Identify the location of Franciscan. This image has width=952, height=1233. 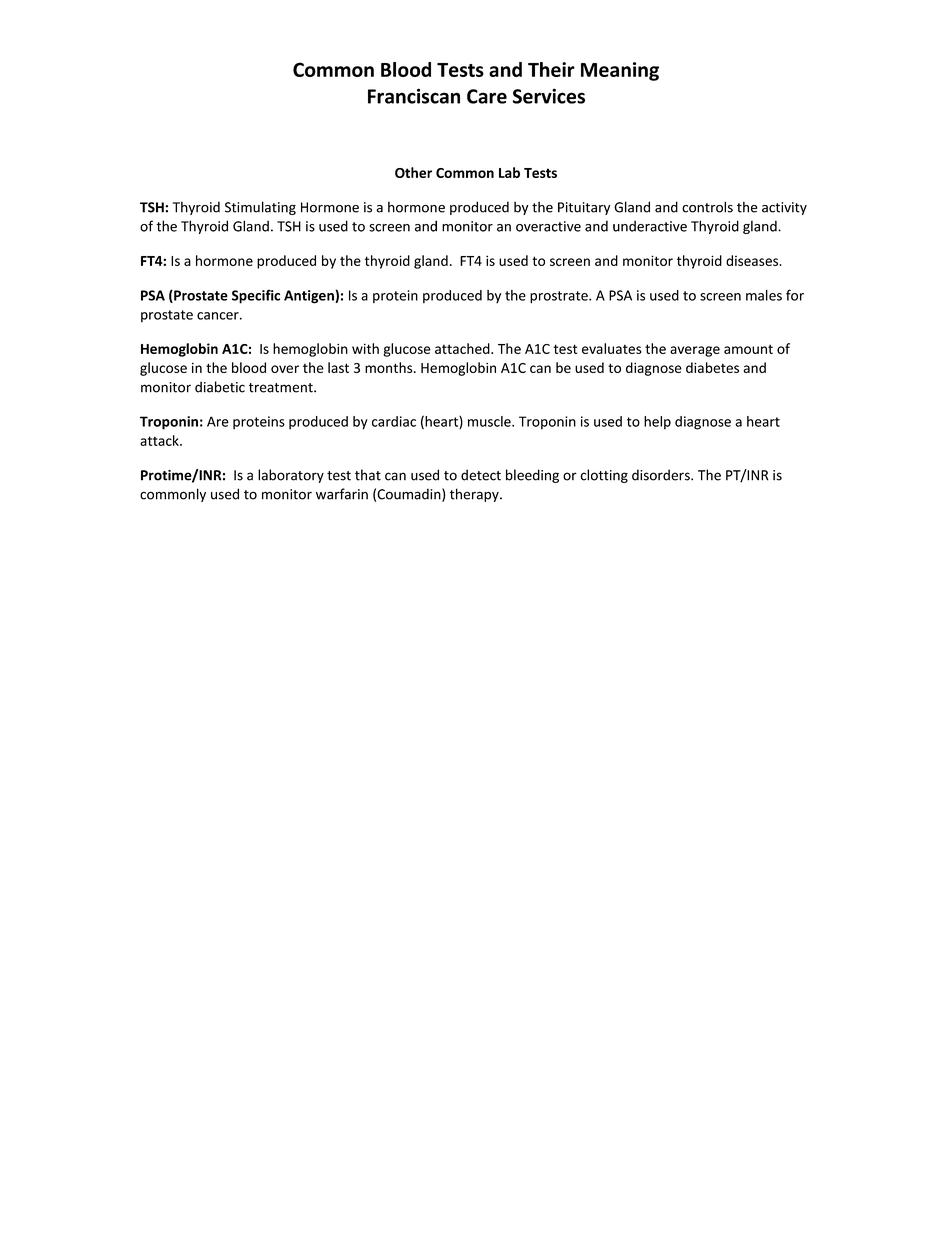
(414, 96).
